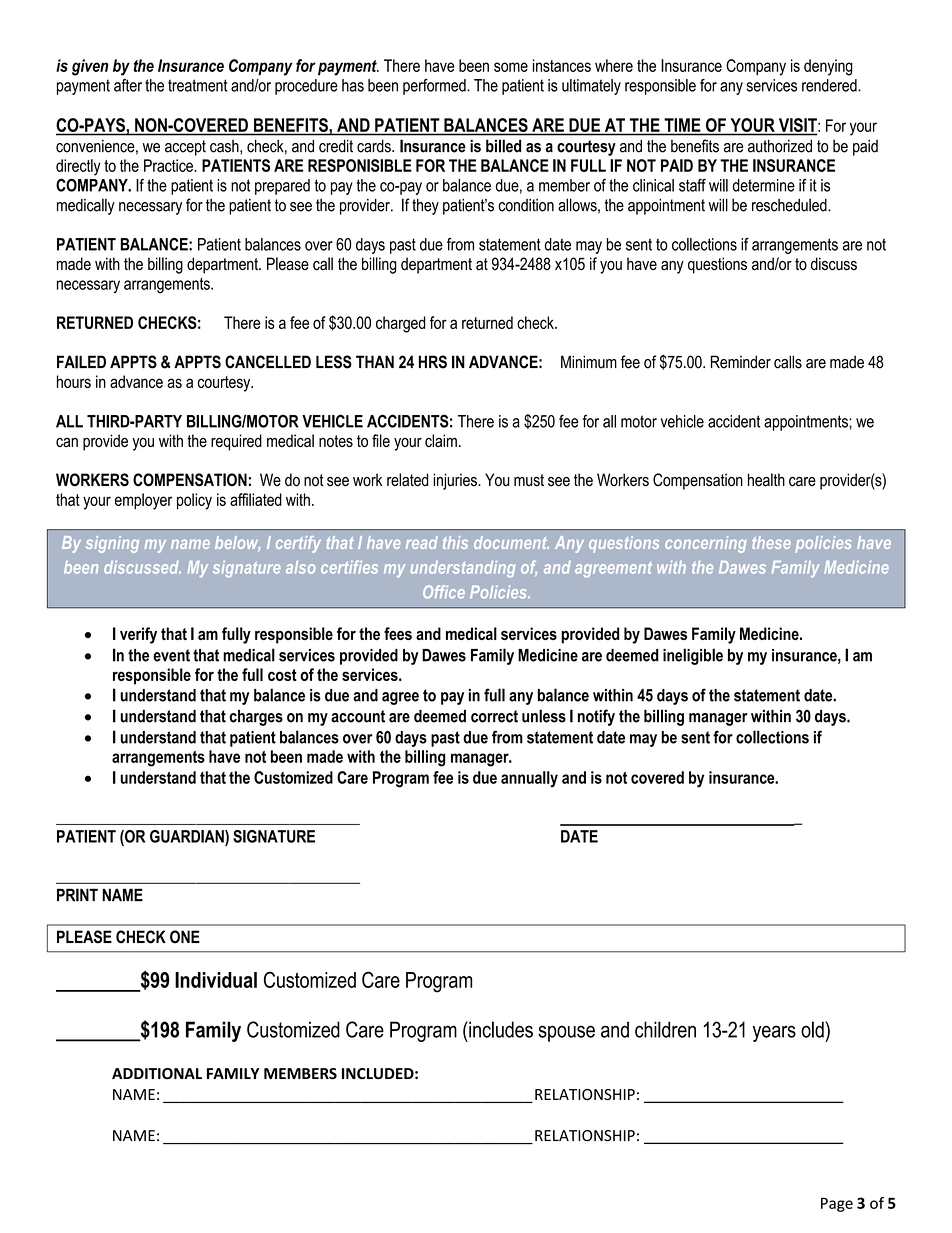 The image size is (952, 1233). I want to click on ineligible, so click(693, 656).
